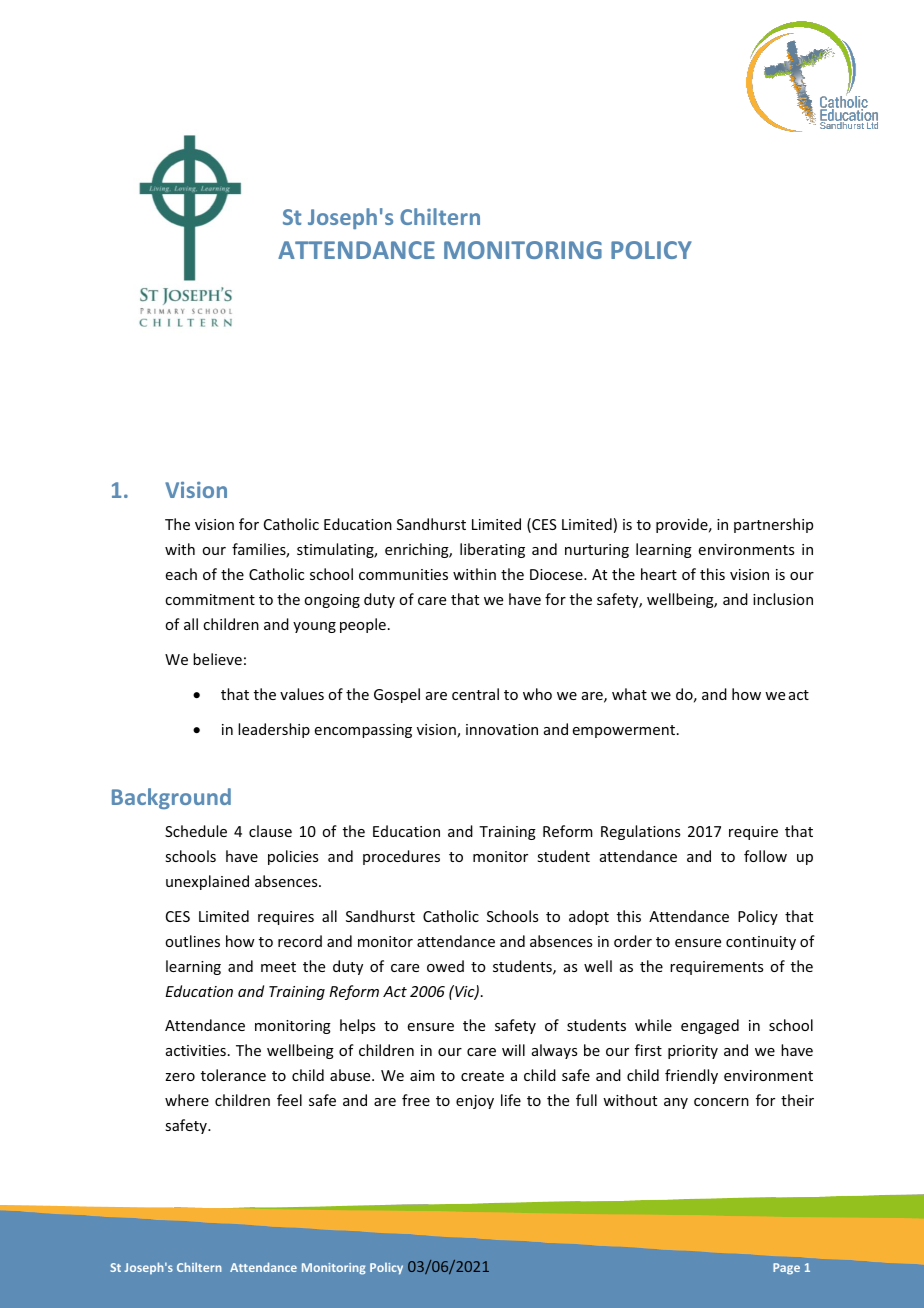 This page has height=1308, width=924. Describe the element at coordinates (786, 1269) in the page. I see `Page` at that location.
